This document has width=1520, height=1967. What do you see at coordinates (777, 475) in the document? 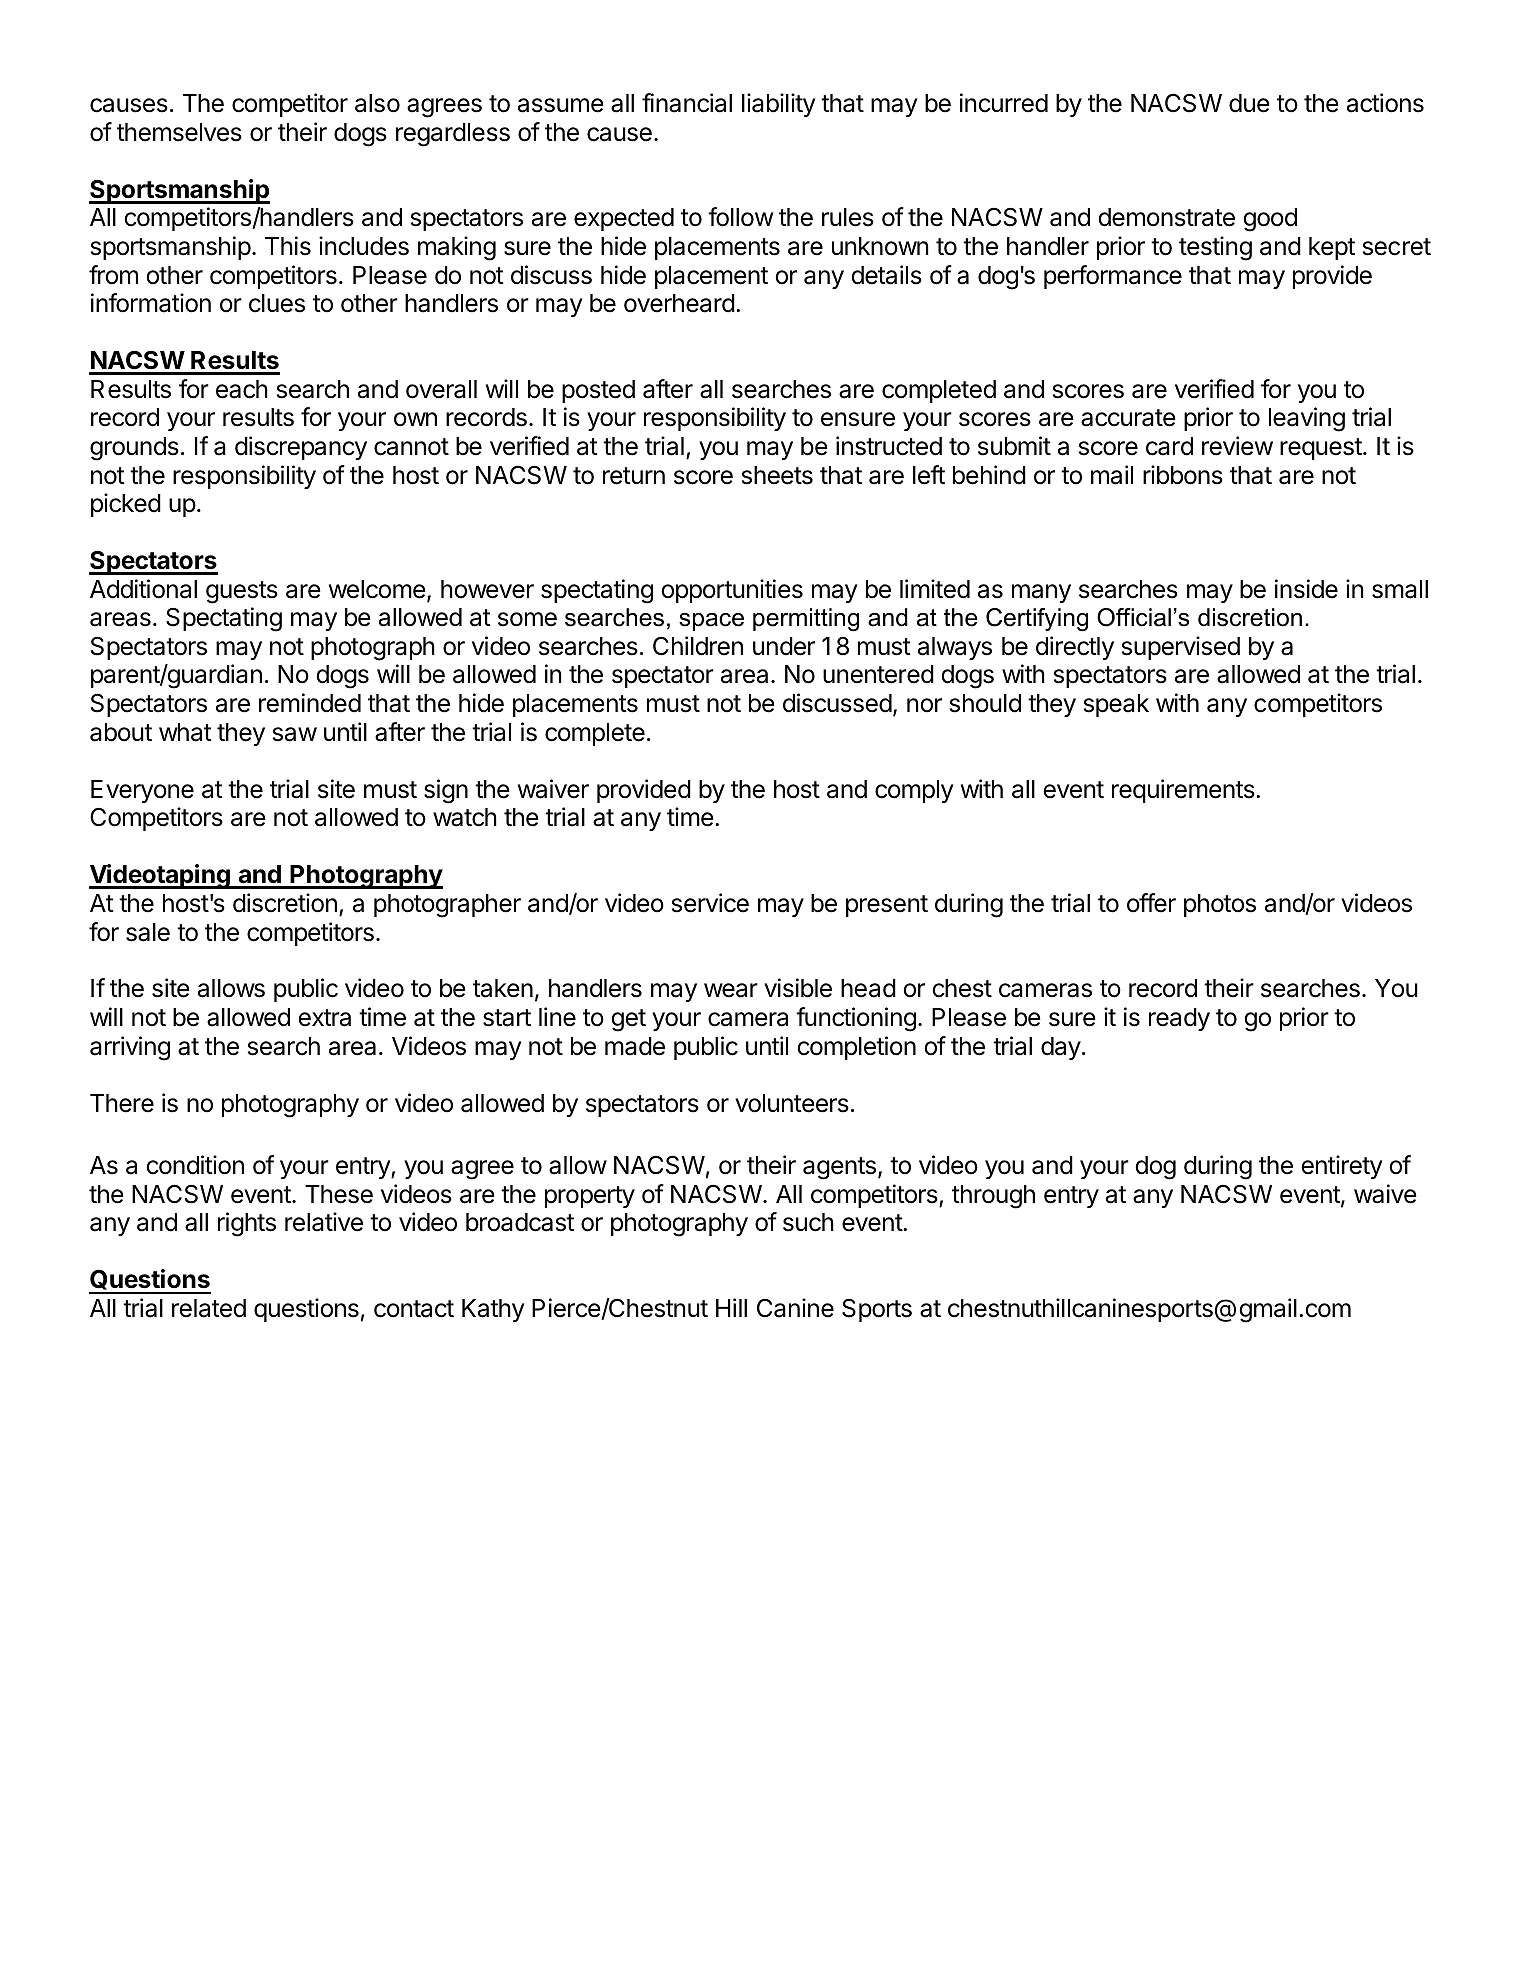
I see `sheets` at bounding box center [777, 475].
